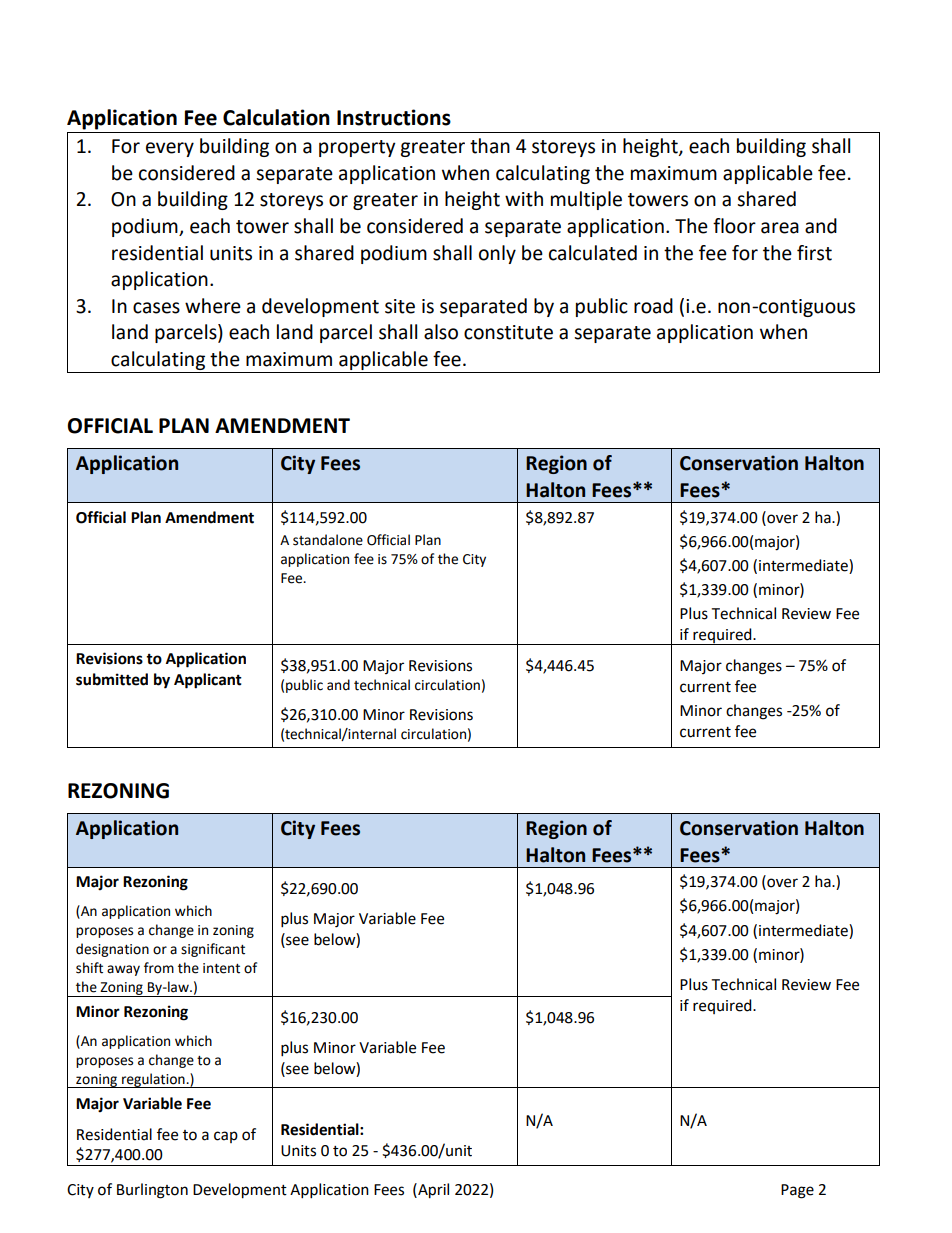  I want to click on significant, so click(213, 950).
